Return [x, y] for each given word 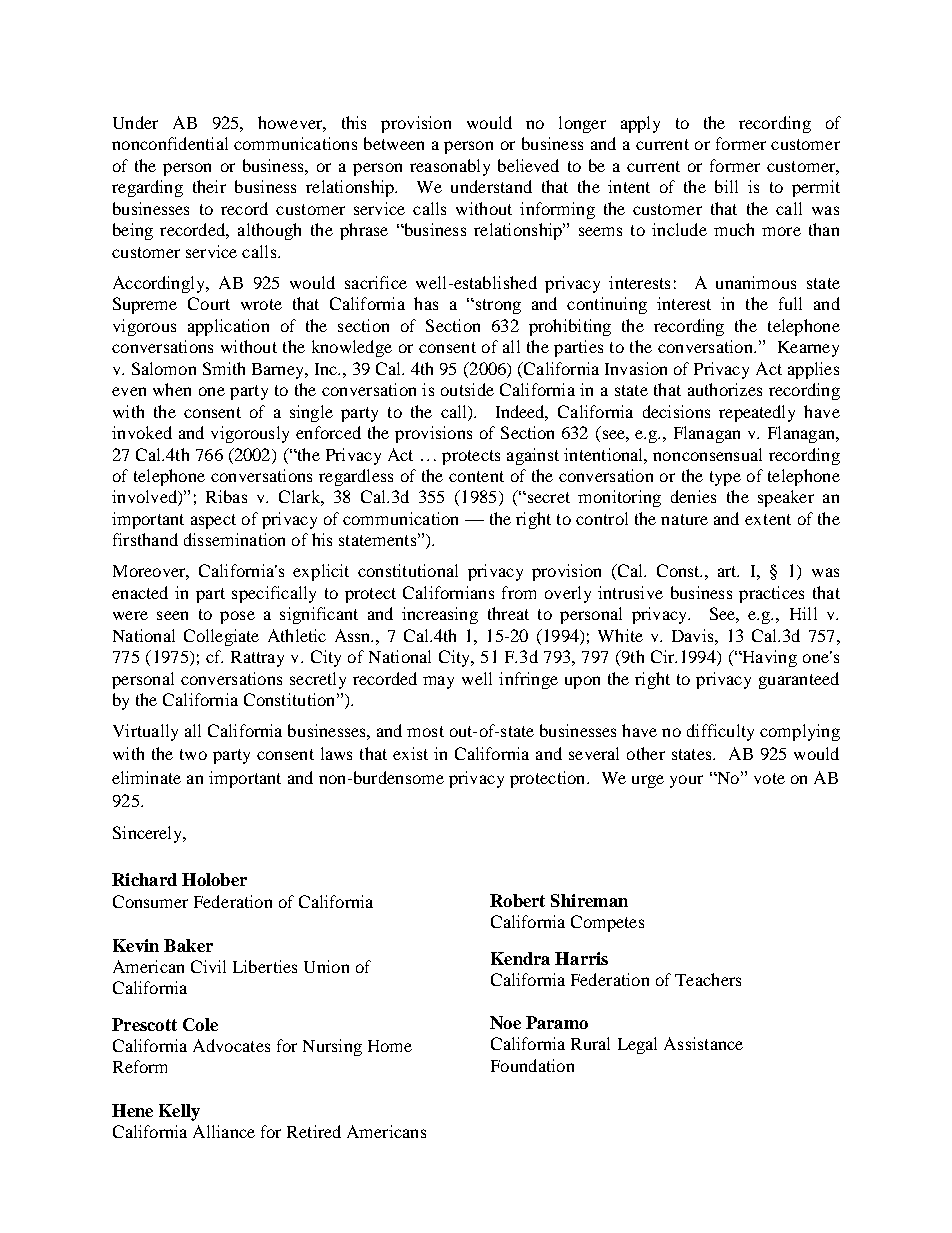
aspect [213, 521]
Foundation [532, 1065]
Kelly [179, 1112]
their [209, 186]
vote [769, 778]
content [476, 476]
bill [726, 186]
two [193, 754]
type [725, 478]
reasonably [450, 167]
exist [410, 753]
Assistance [703, 1043]
